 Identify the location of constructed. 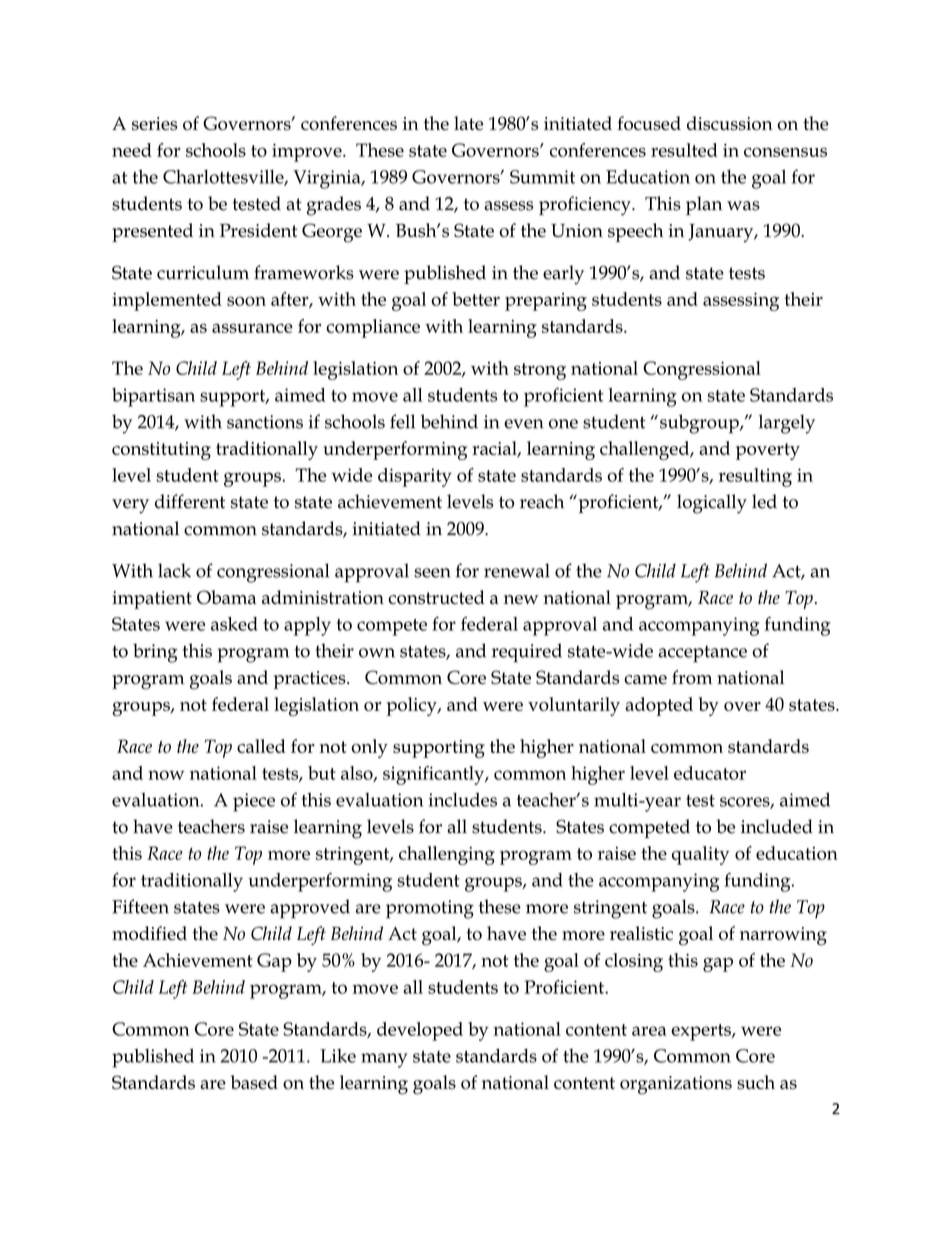
(436, 597).
